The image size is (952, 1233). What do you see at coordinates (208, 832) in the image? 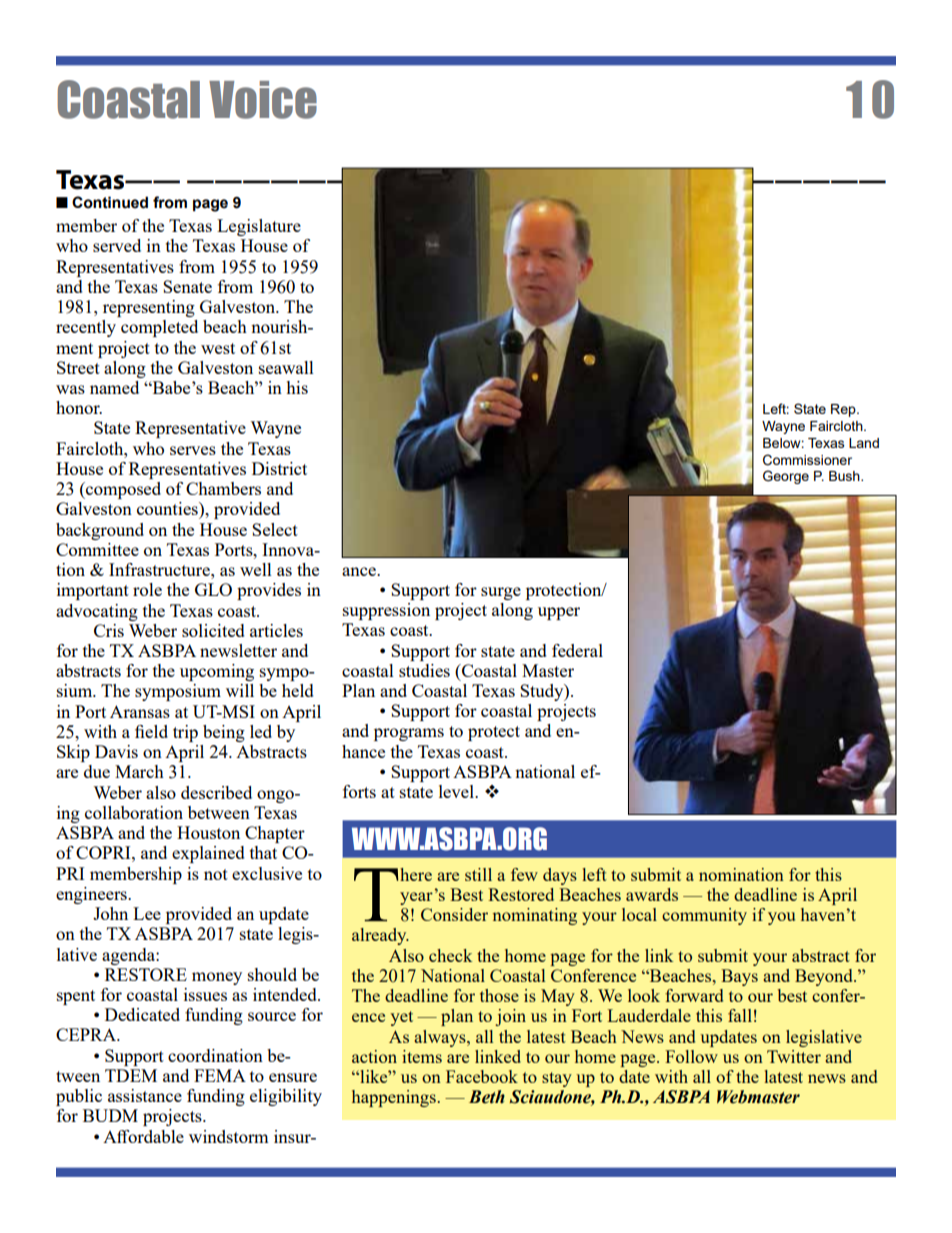
I see `Houston` at bounding box center [208, 832].
